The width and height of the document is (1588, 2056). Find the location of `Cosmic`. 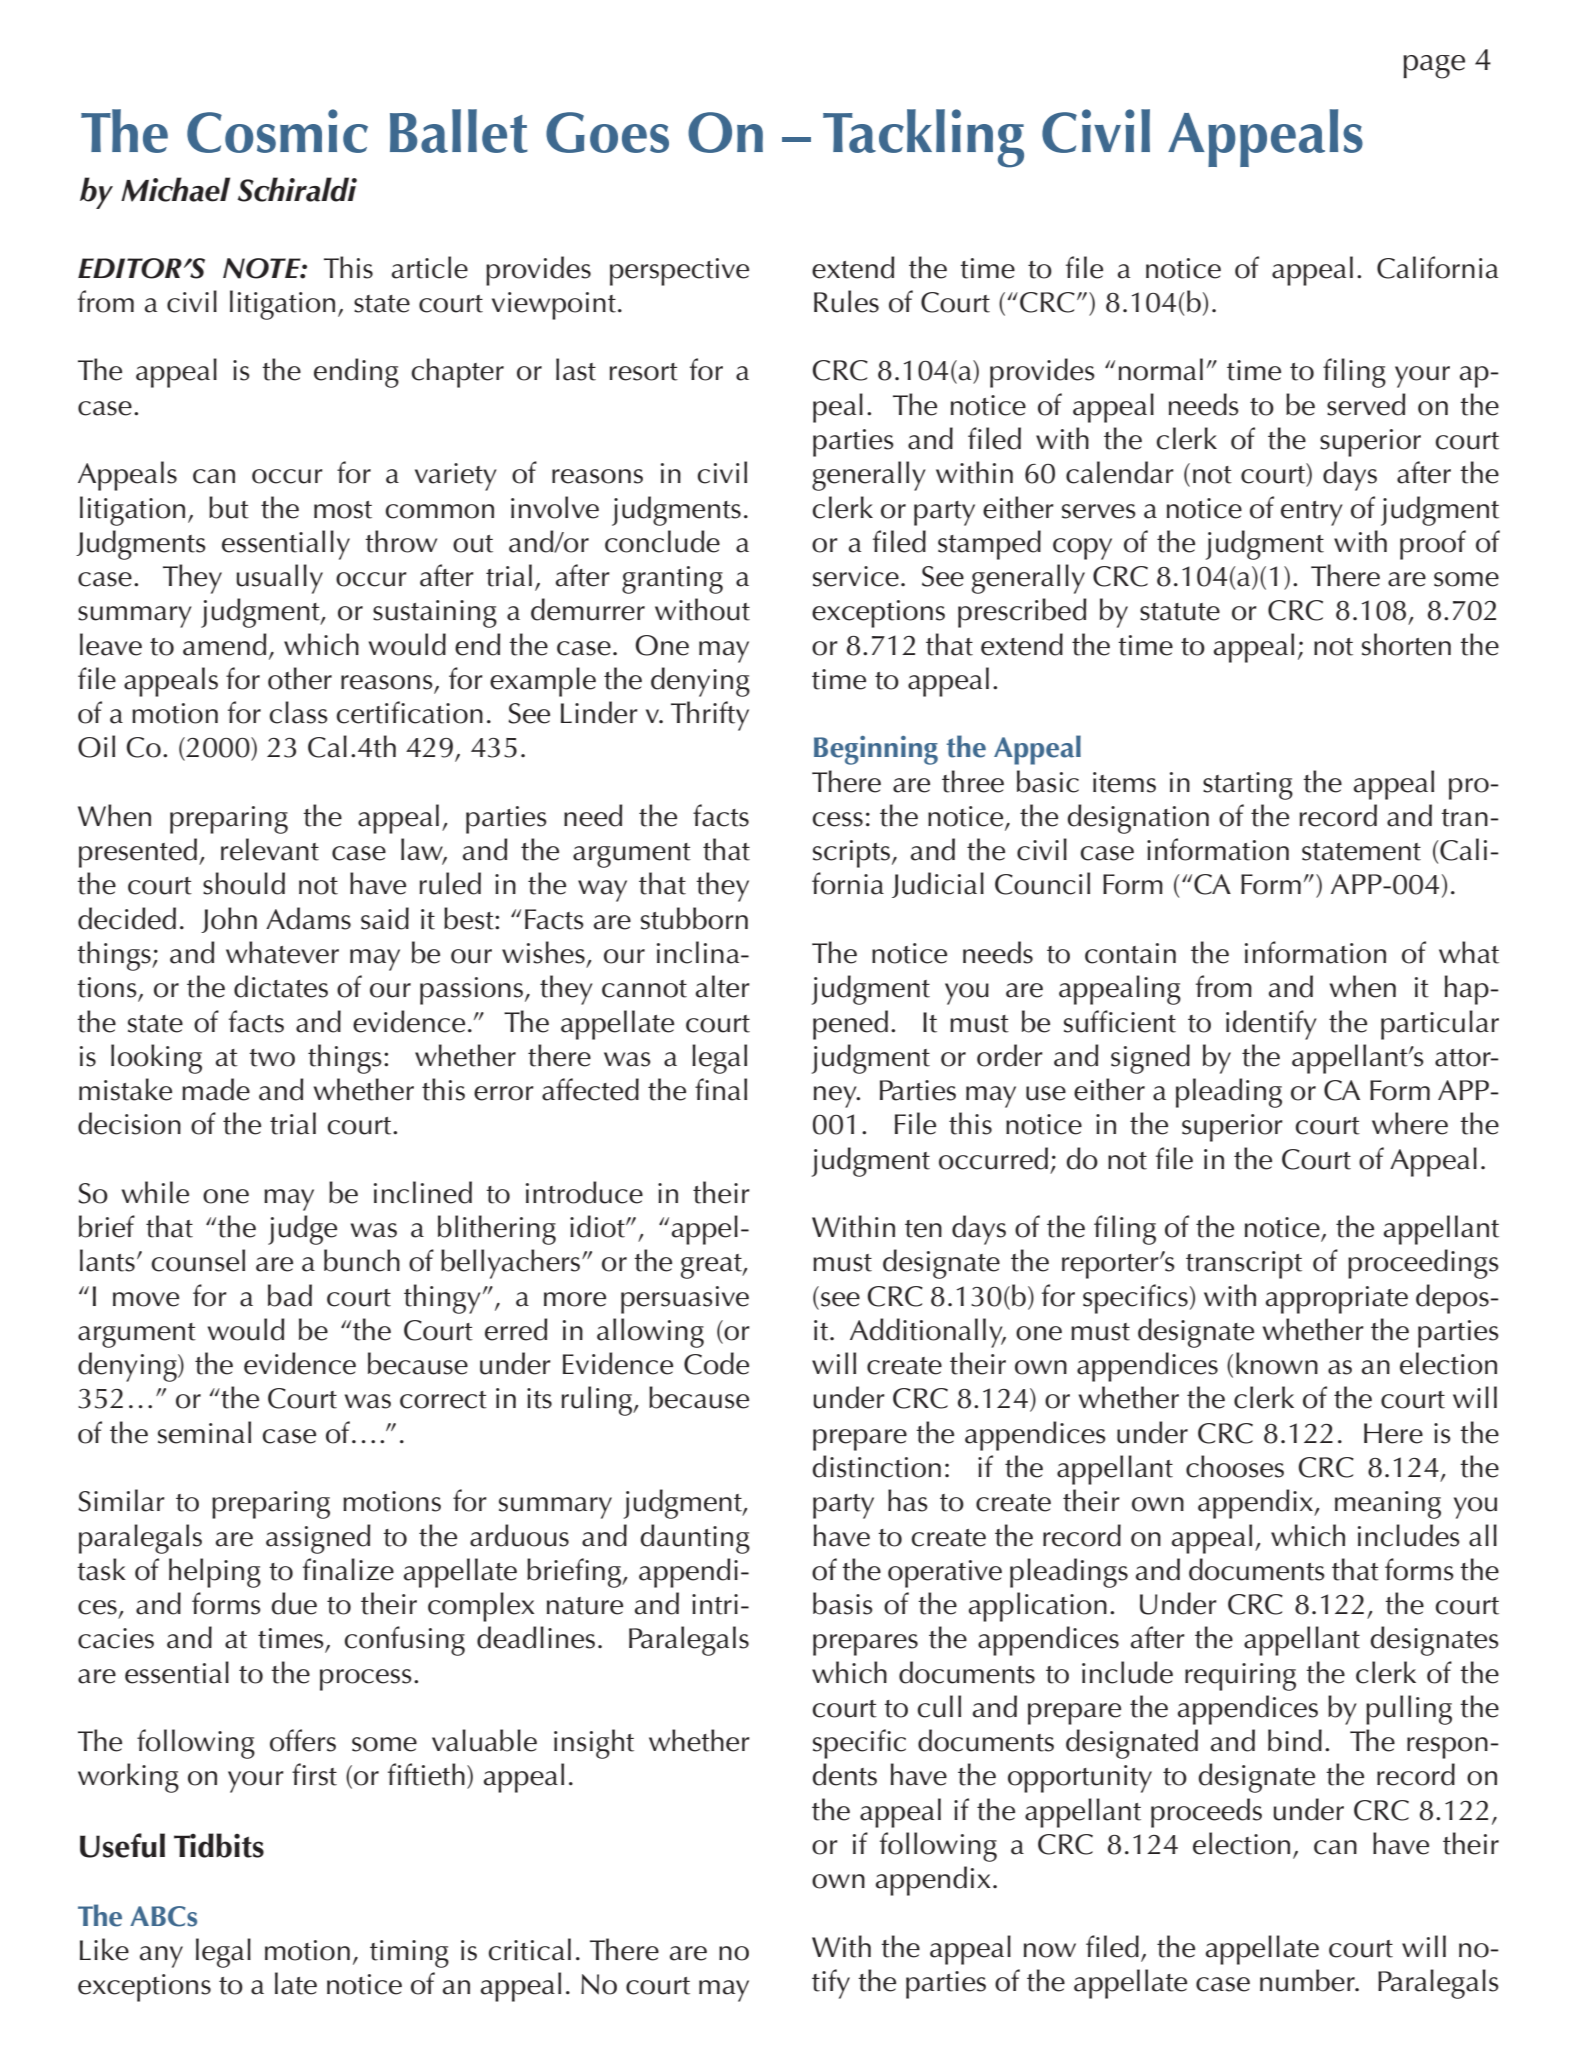

Cosmic is located at coordinates (277, 131).
